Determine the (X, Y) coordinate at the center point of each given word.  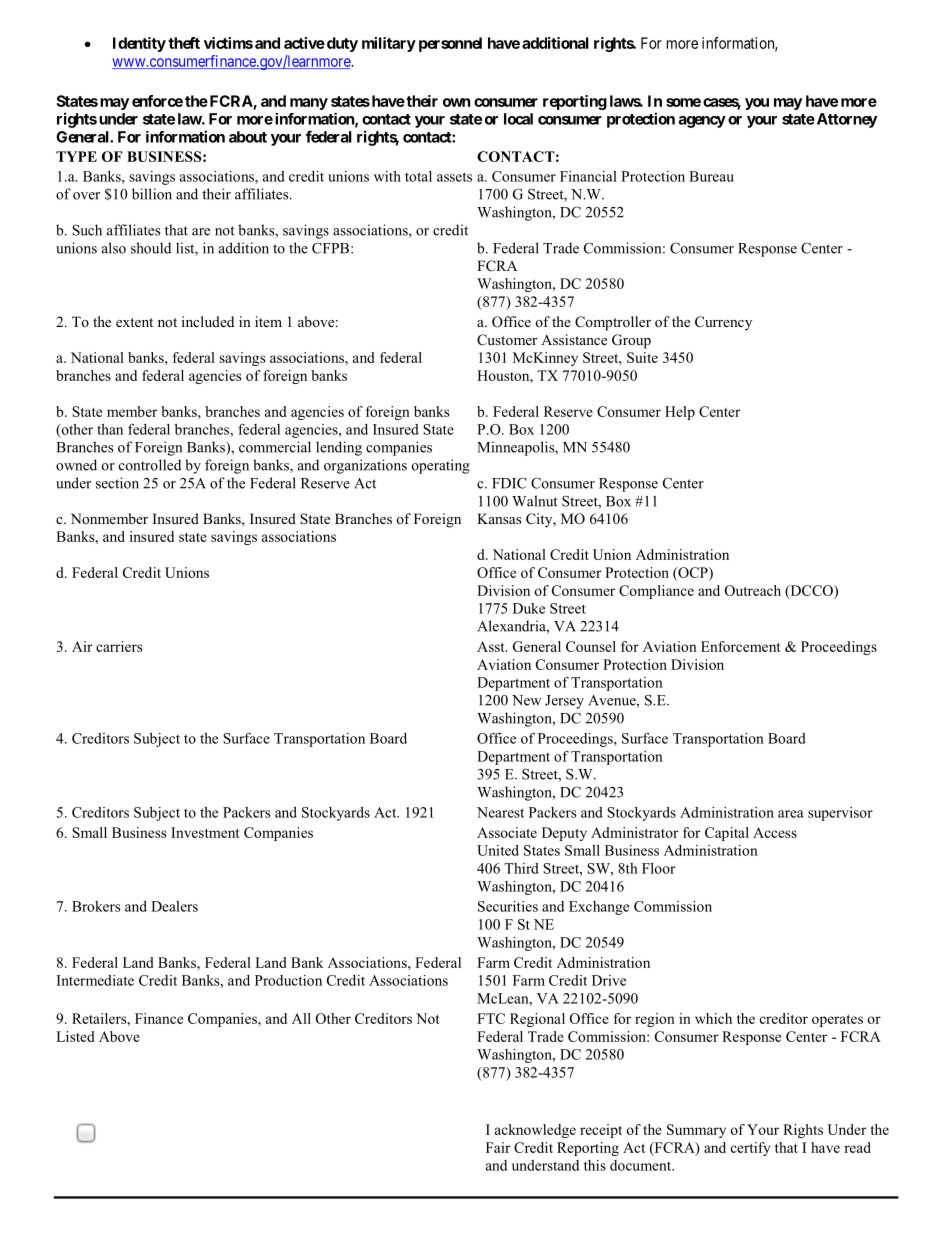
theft (184, 43)
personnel (450, 44)
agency (702, 122)
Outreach (753, 590)
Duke (529, 608)
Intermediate (95, 980)
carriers (119, 646)
